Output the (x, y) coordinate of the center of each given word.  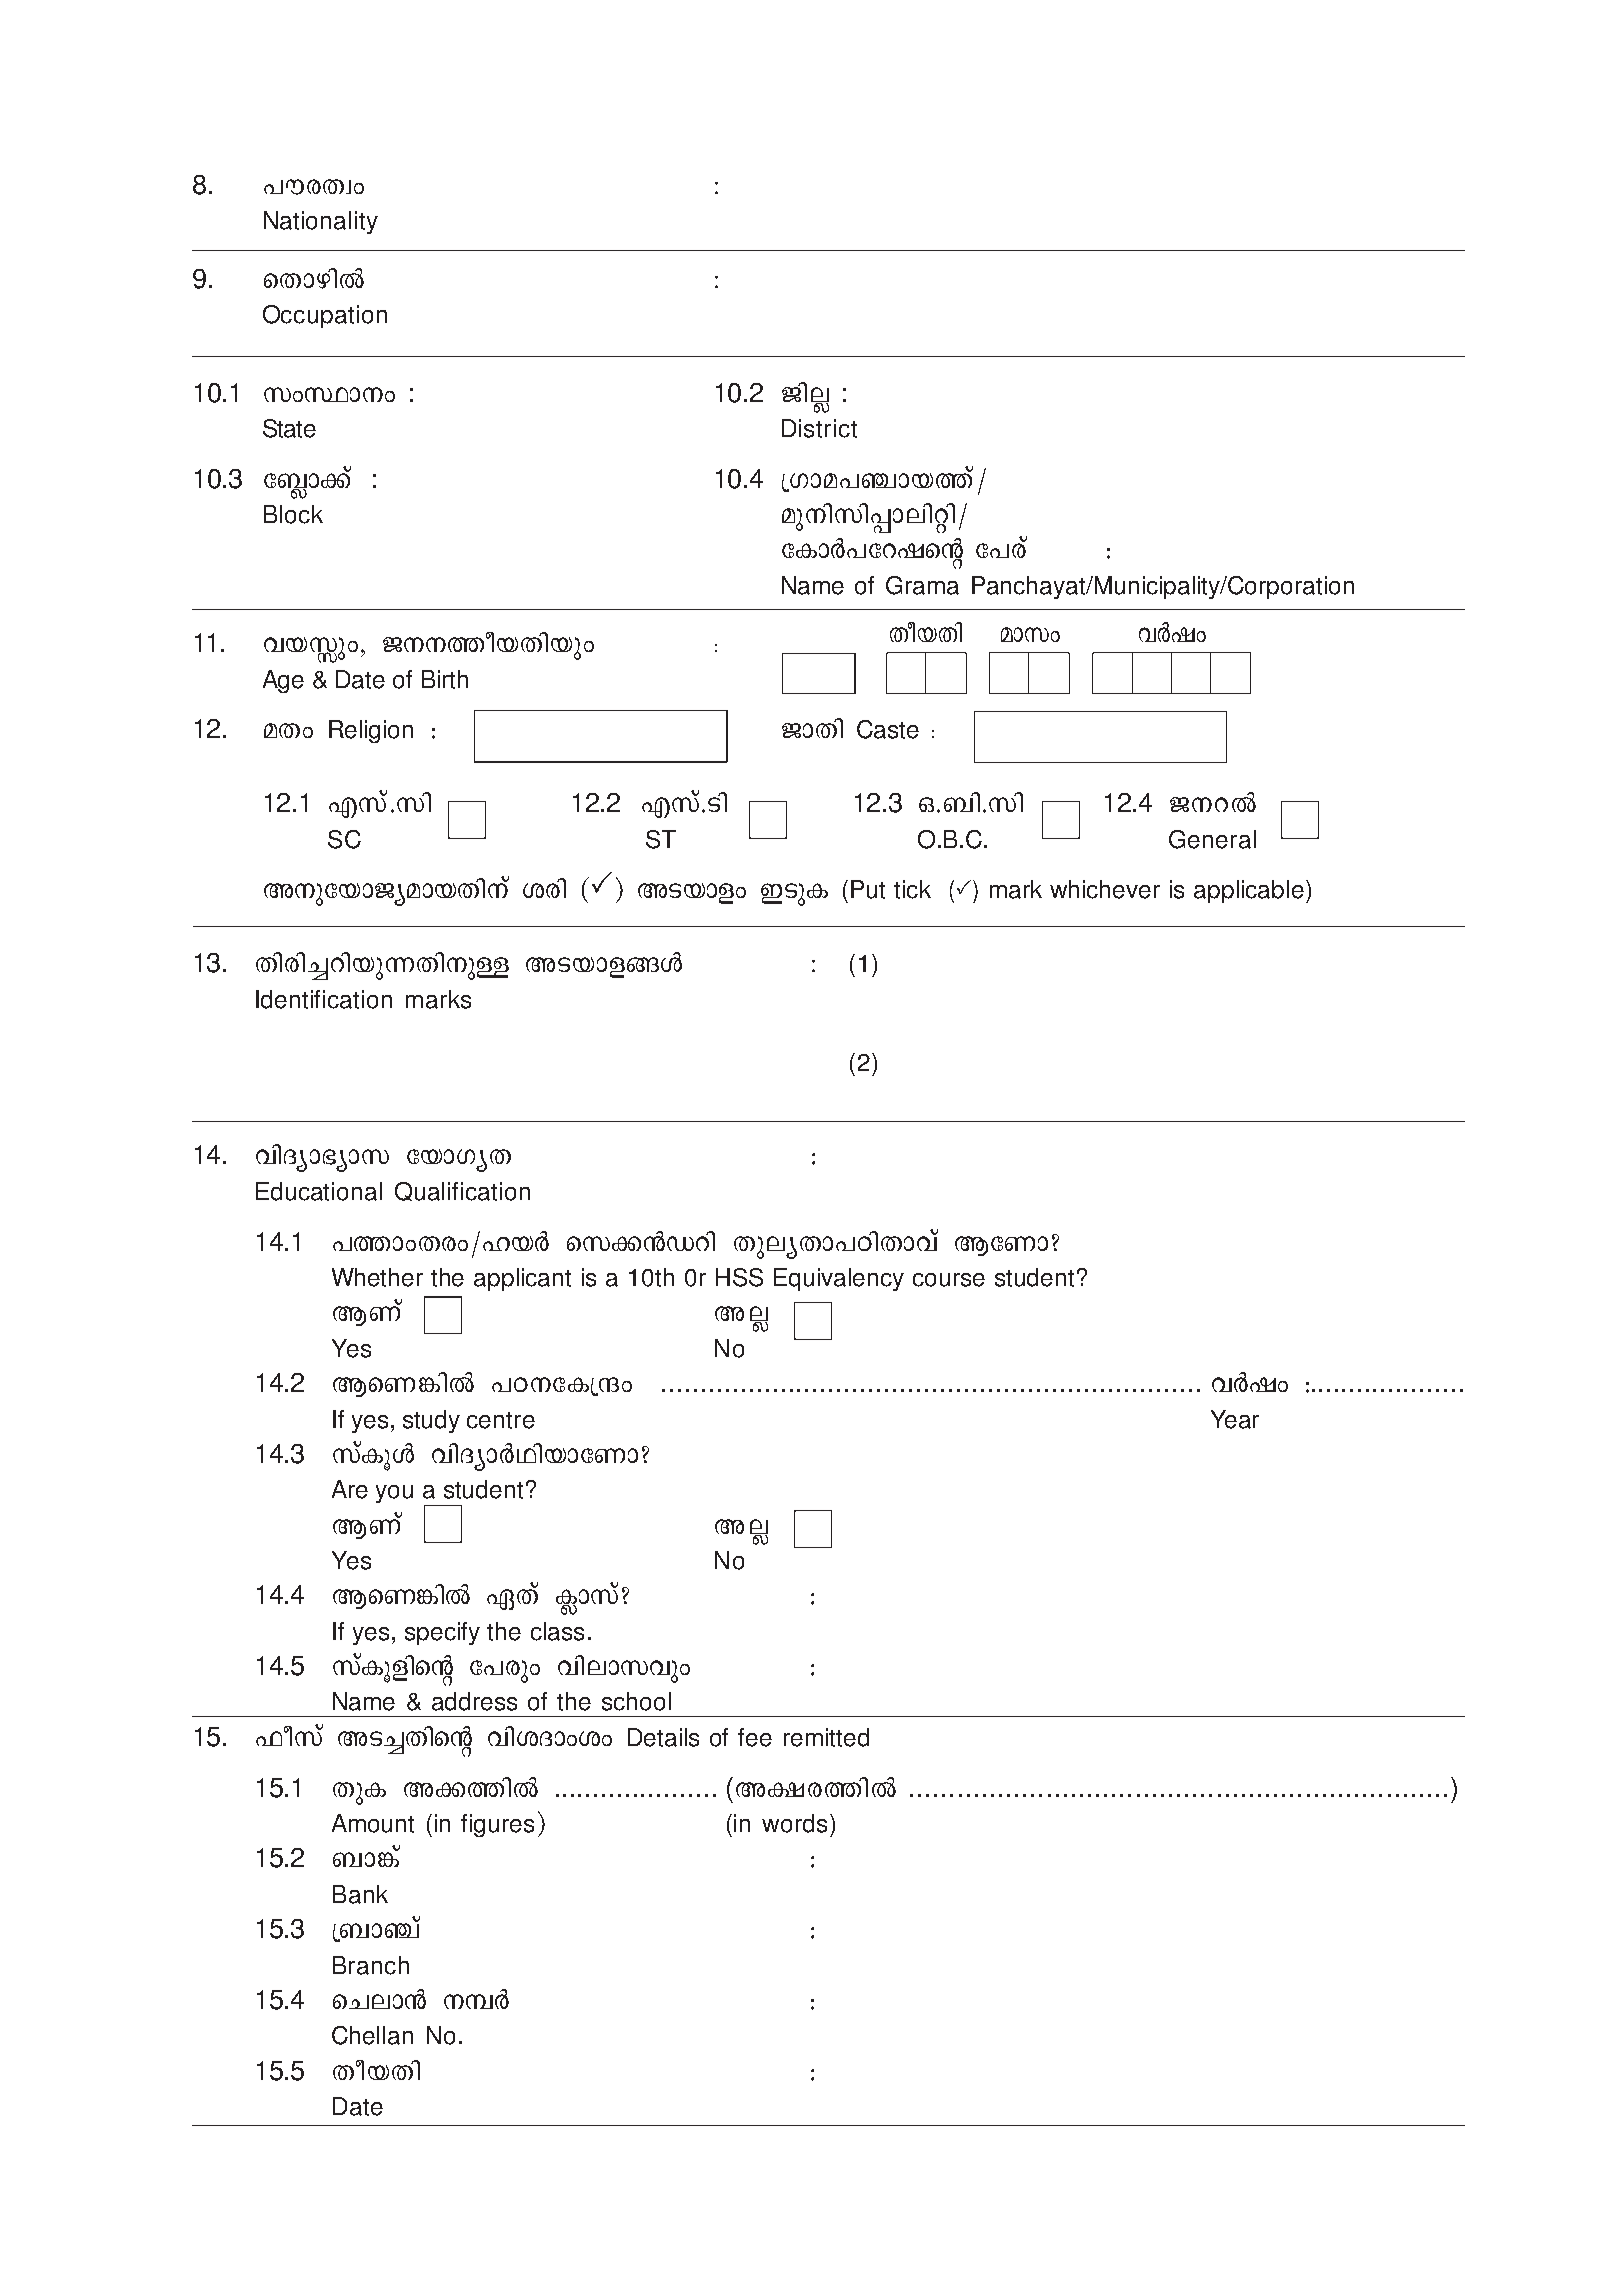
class (557, 1631)
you (394, 1494)
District (819, 428)
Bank (360, 1894)
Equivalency (839, 1279)
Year (1235, 1419)
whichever (1105, 889)
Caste (888, 729)
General (1212, 839)
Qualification (462, 1191)
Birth (445, 679)
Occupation (325, 316)
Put (868, 889)
